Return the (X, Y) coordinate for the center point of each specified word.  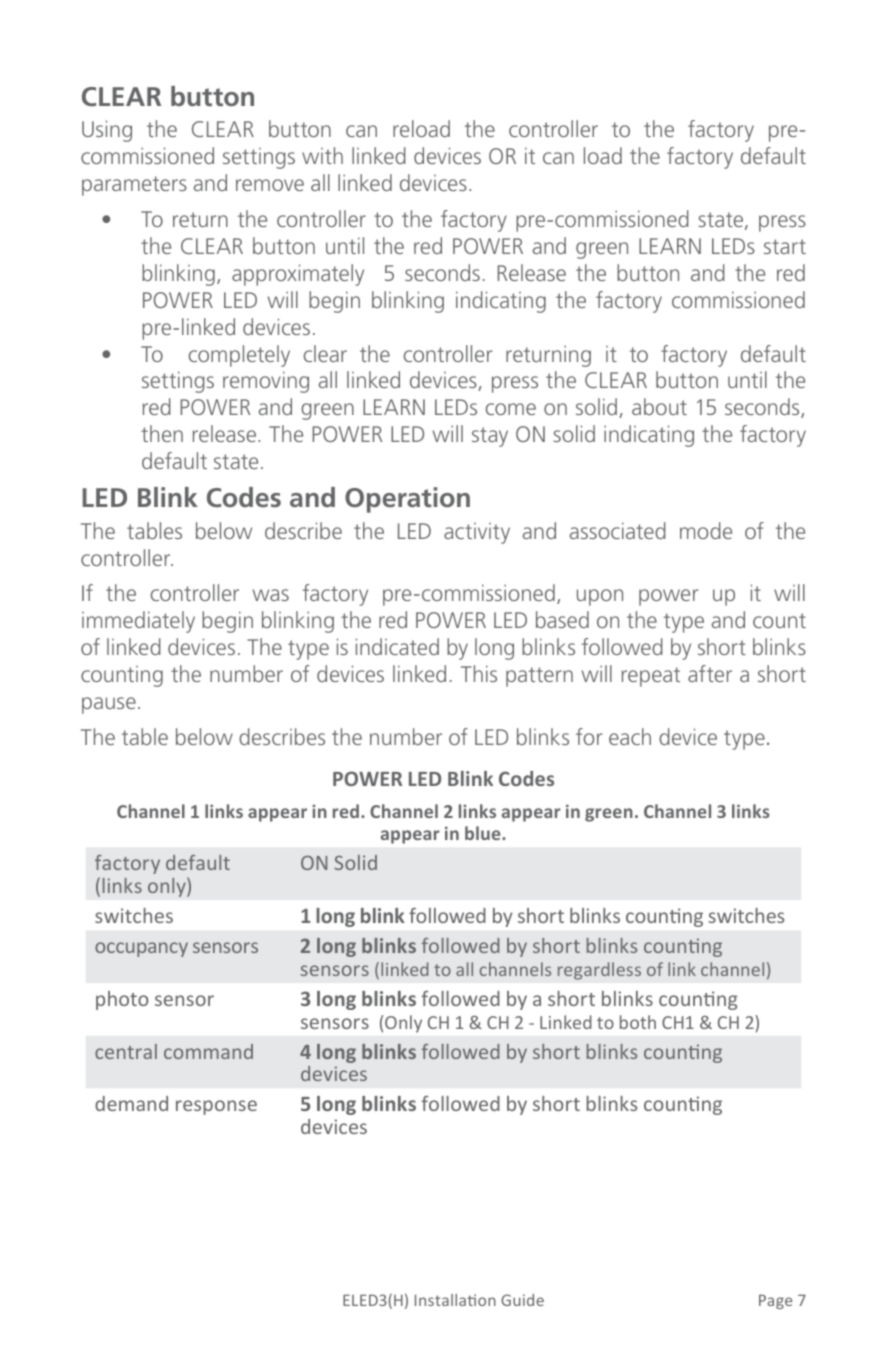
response (216, 1107)
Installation (455, 1300)
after (710, 673)
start (785, 246)
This (479, 673)
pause (109, 705)
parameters (134, 186)
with (322, 155)
